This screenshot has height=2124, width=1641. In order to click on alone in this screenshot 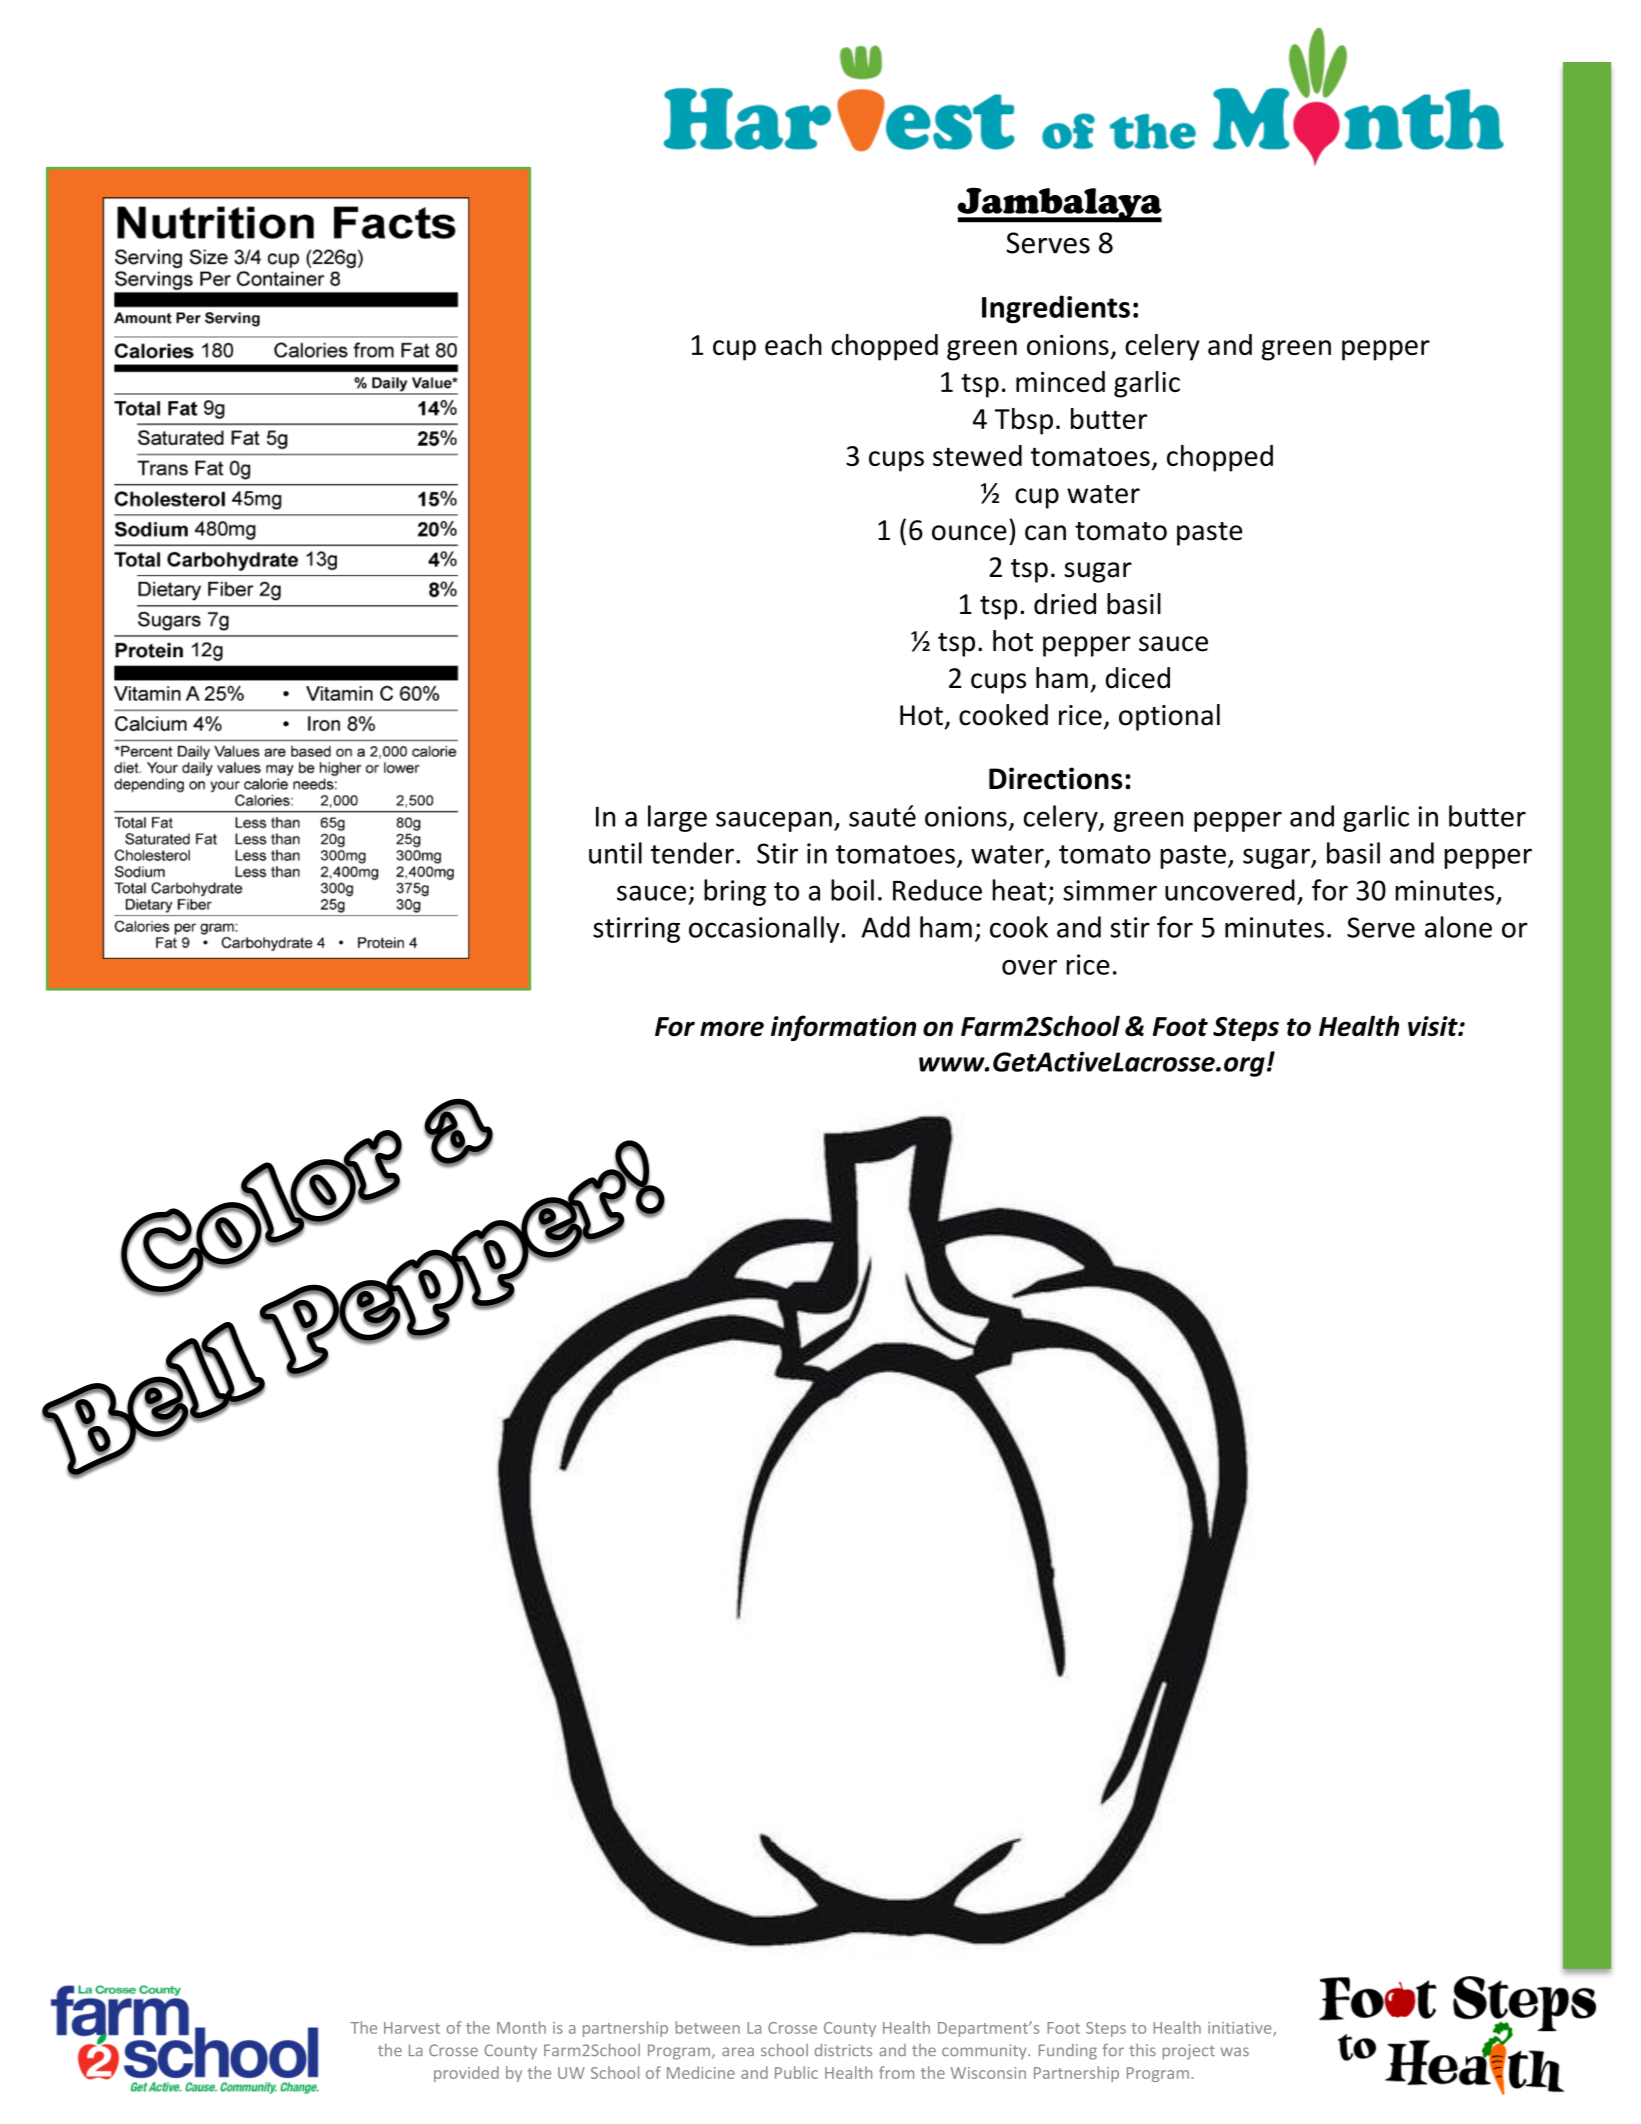, I will do `click(1458, 927)`.
